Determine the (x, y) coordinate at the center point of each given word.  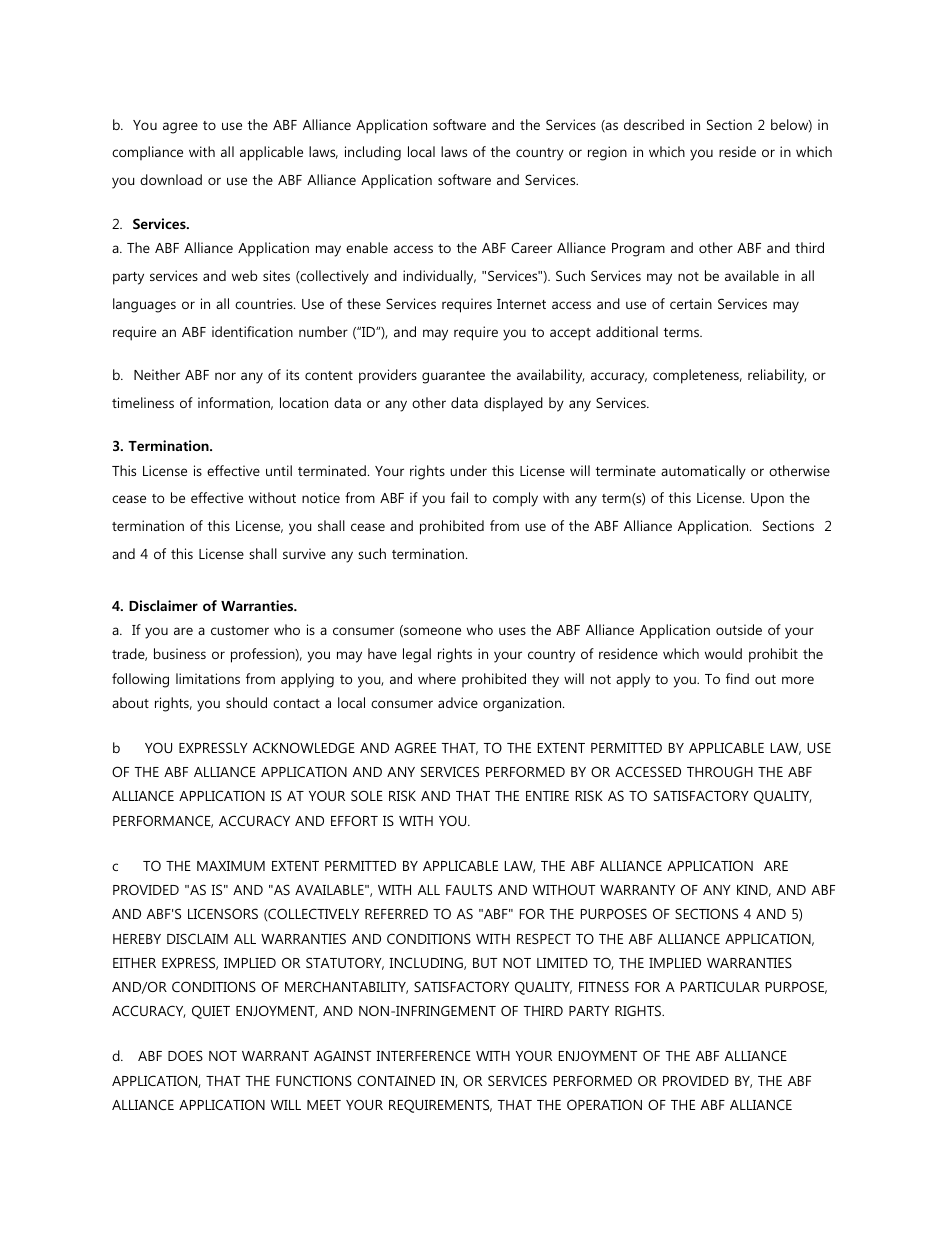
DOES (185, 1055)
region (607, 153)
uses (512, 631)
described (654, 124)
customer (240, 630)
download (171, 179)
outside (739, 629)
